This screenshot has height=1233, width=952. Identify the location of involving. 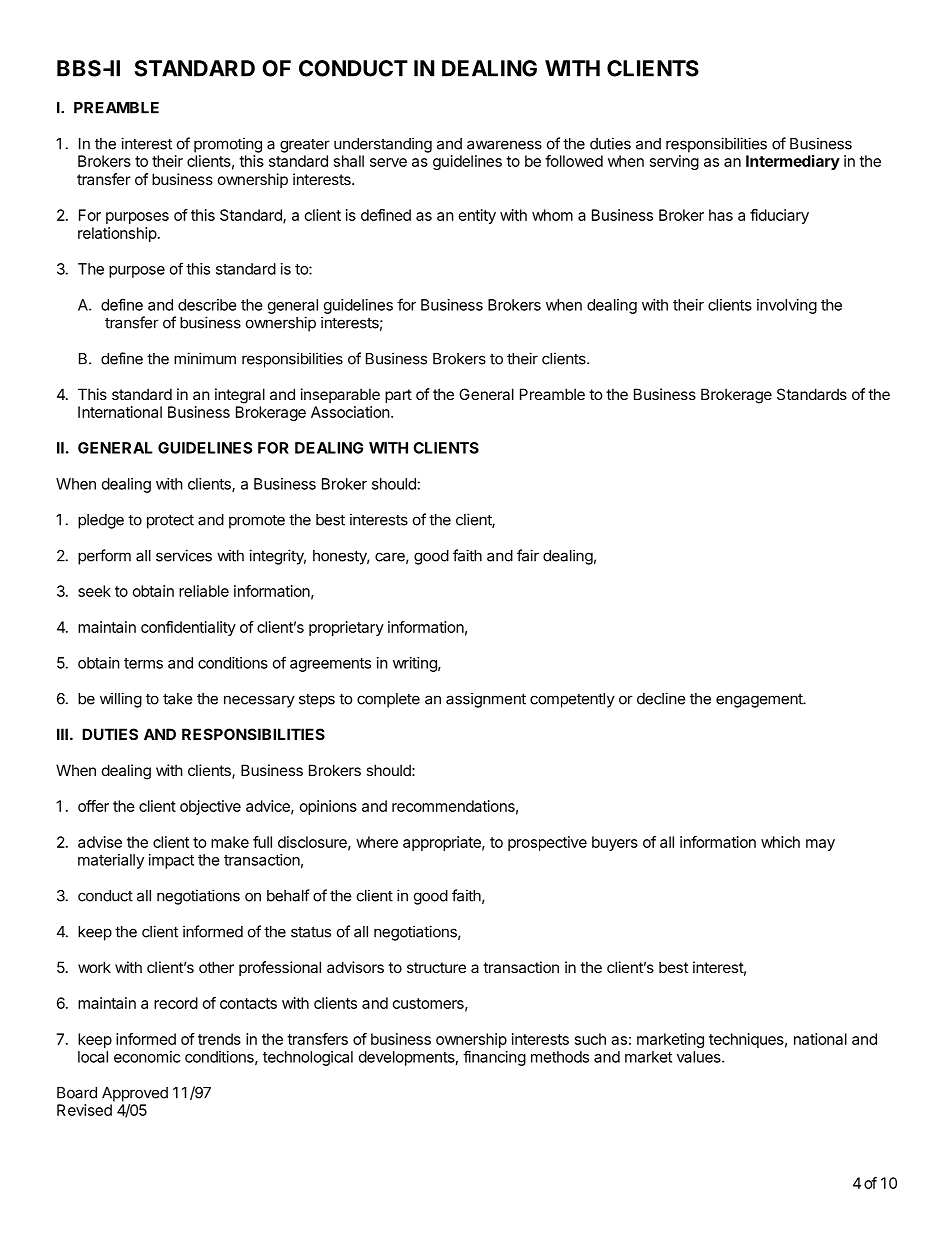
(787, 306).
